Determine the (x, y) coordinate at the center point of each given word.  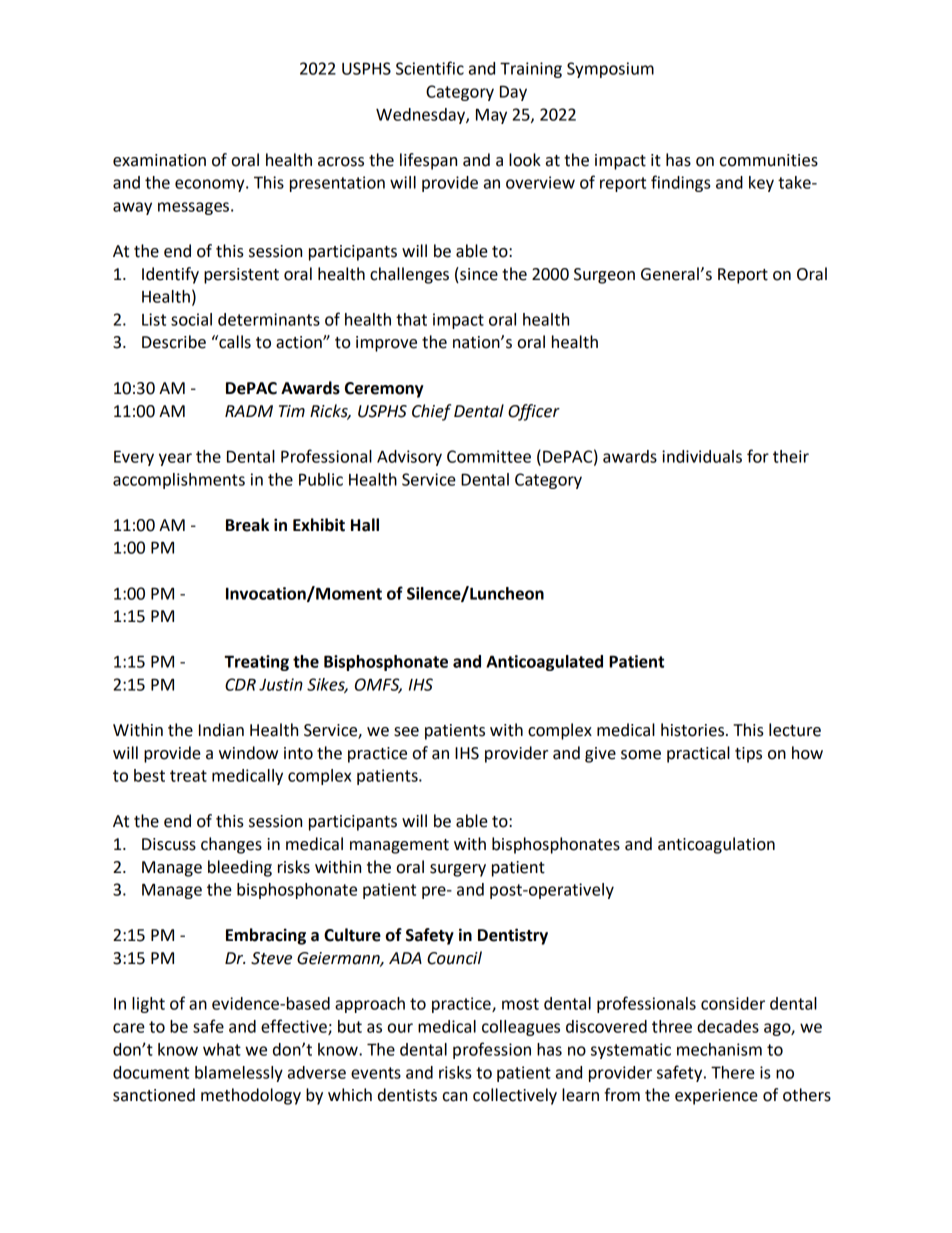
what (222, 1049)
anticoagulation (716, 845)
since (478, 274)
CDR (240, 684)
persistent (241, 276)
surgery (458, 870)
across (341, 162)
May (491, 116)
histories (694, 730)
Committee (489, 456)
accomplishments (179, 481)
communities (769, 160)
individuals (702, 456)
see (406, 732)
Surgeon (604, 276)
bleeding (240, 868)
